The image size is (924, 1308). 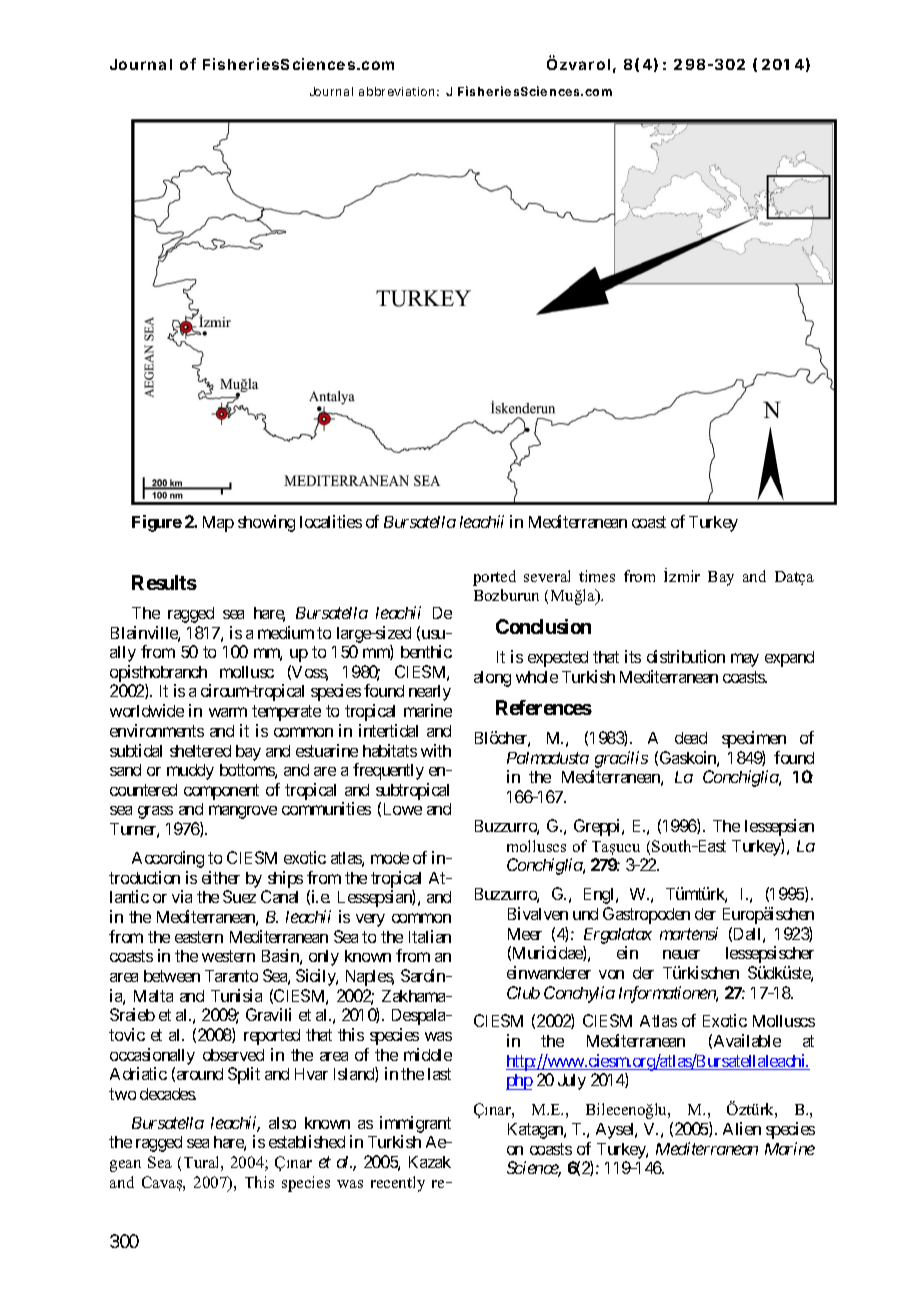 I want to click on dead, so click(x=691, y=738).
